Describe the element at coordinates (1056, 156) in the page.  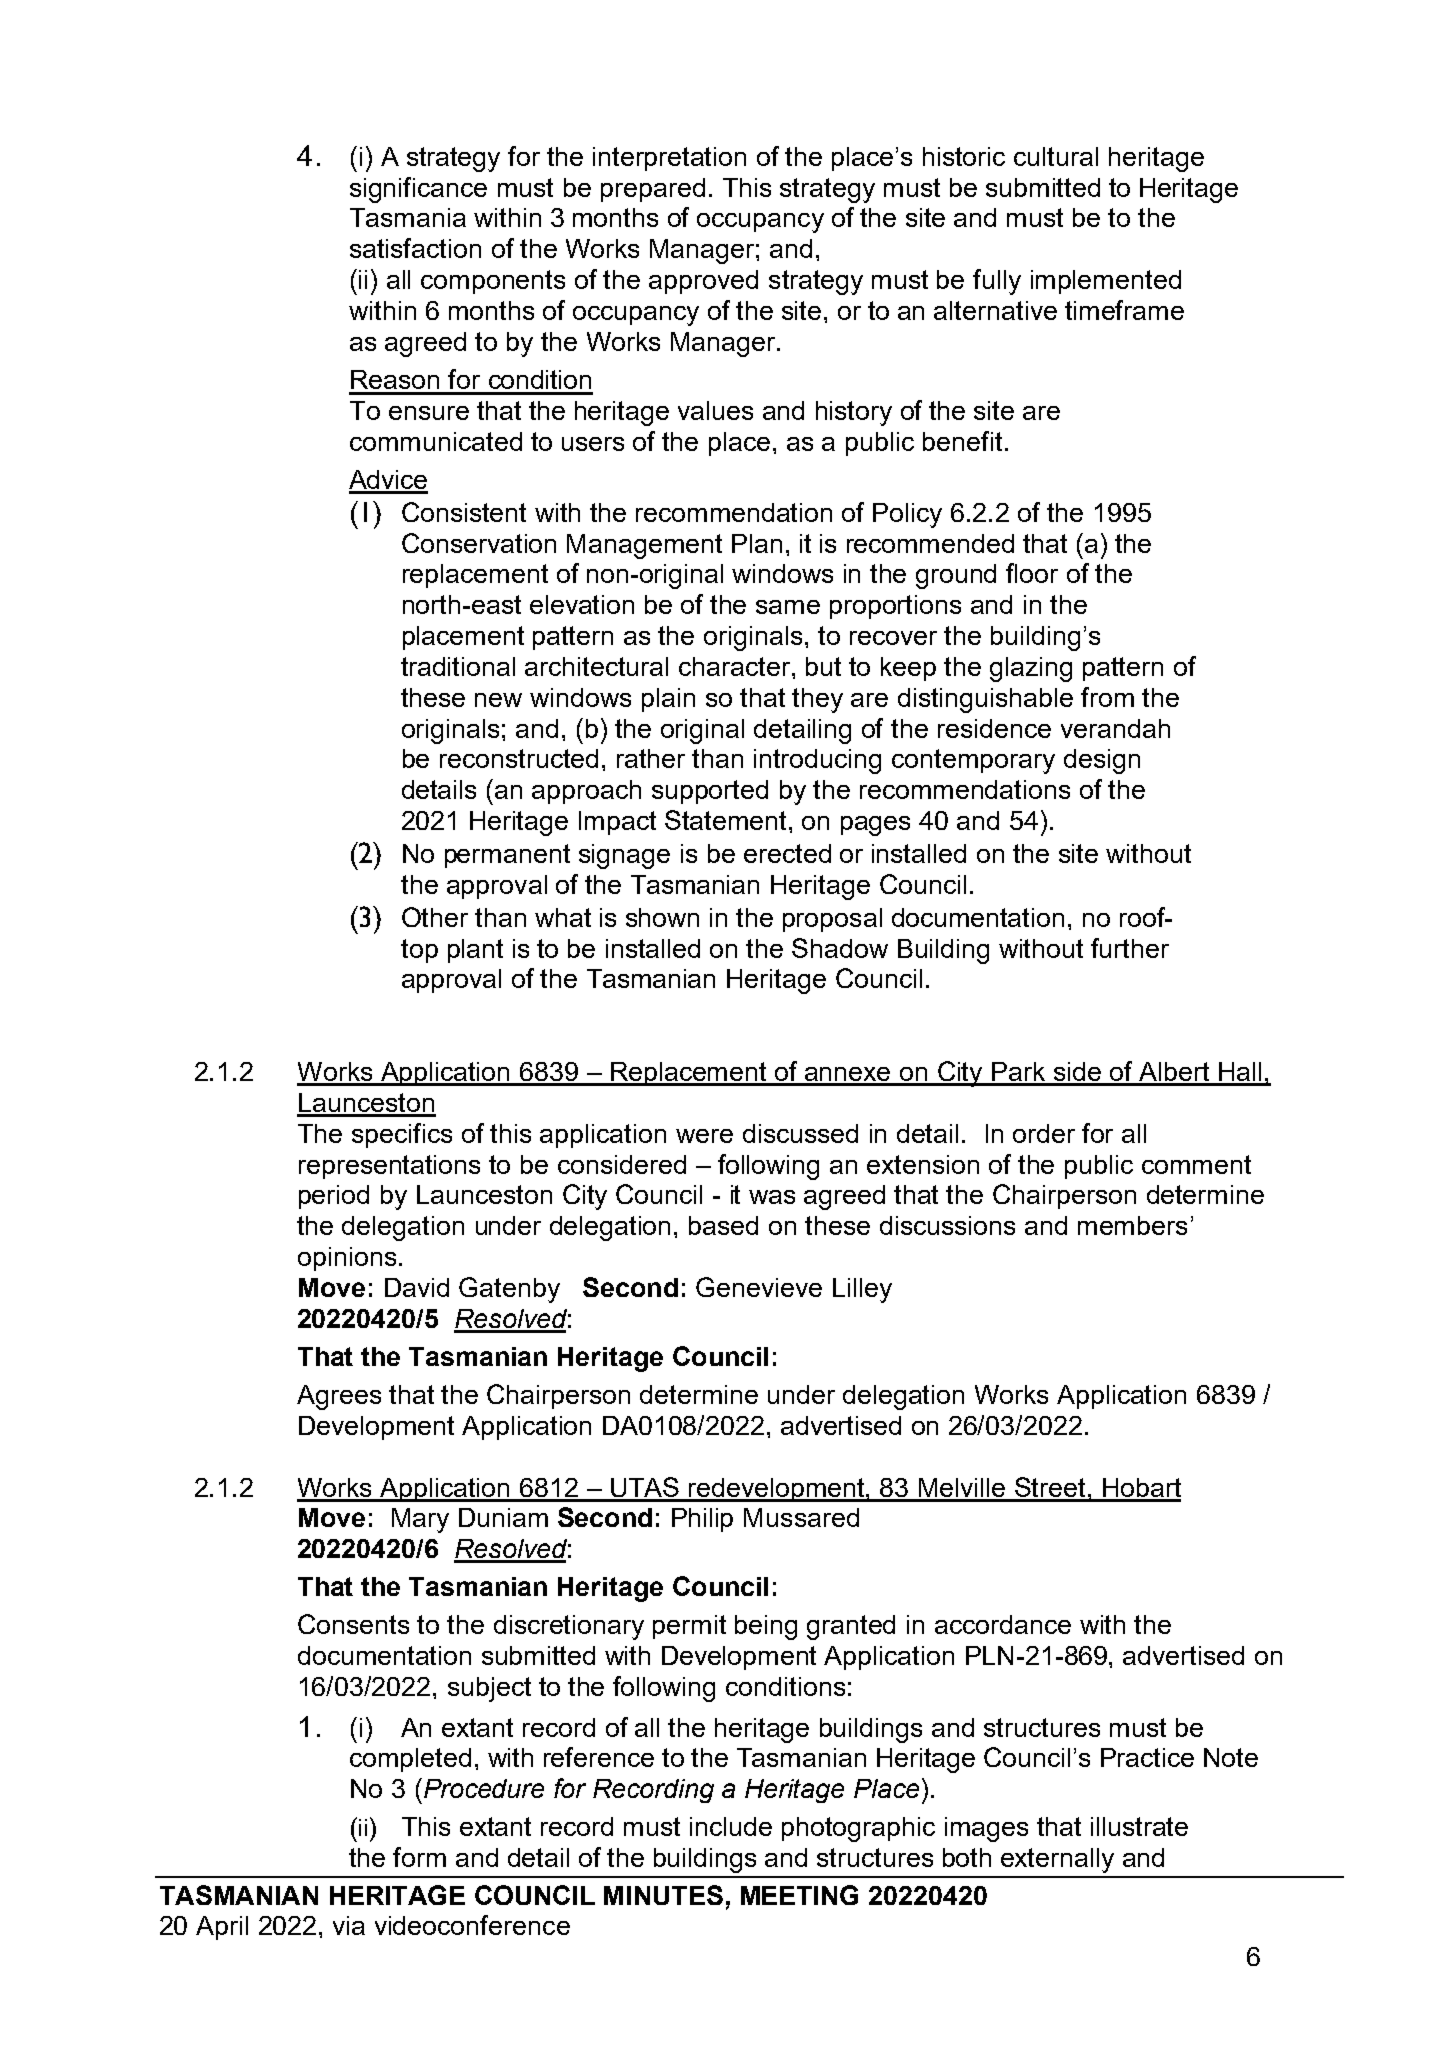
I see `cultural` at that location.
